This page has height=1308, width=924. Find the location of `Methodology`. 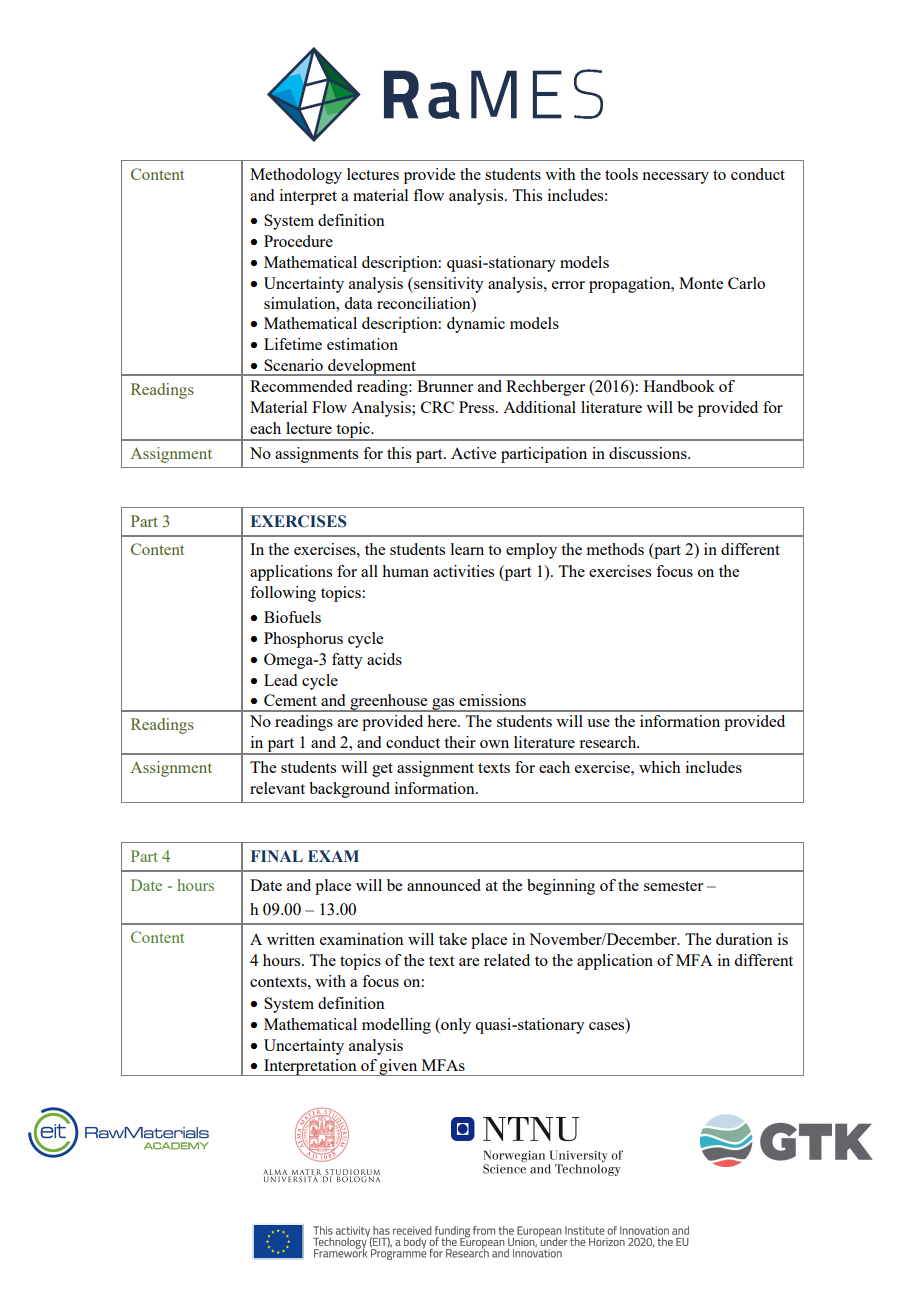

Methodology is located at coordinates (296, 176).
